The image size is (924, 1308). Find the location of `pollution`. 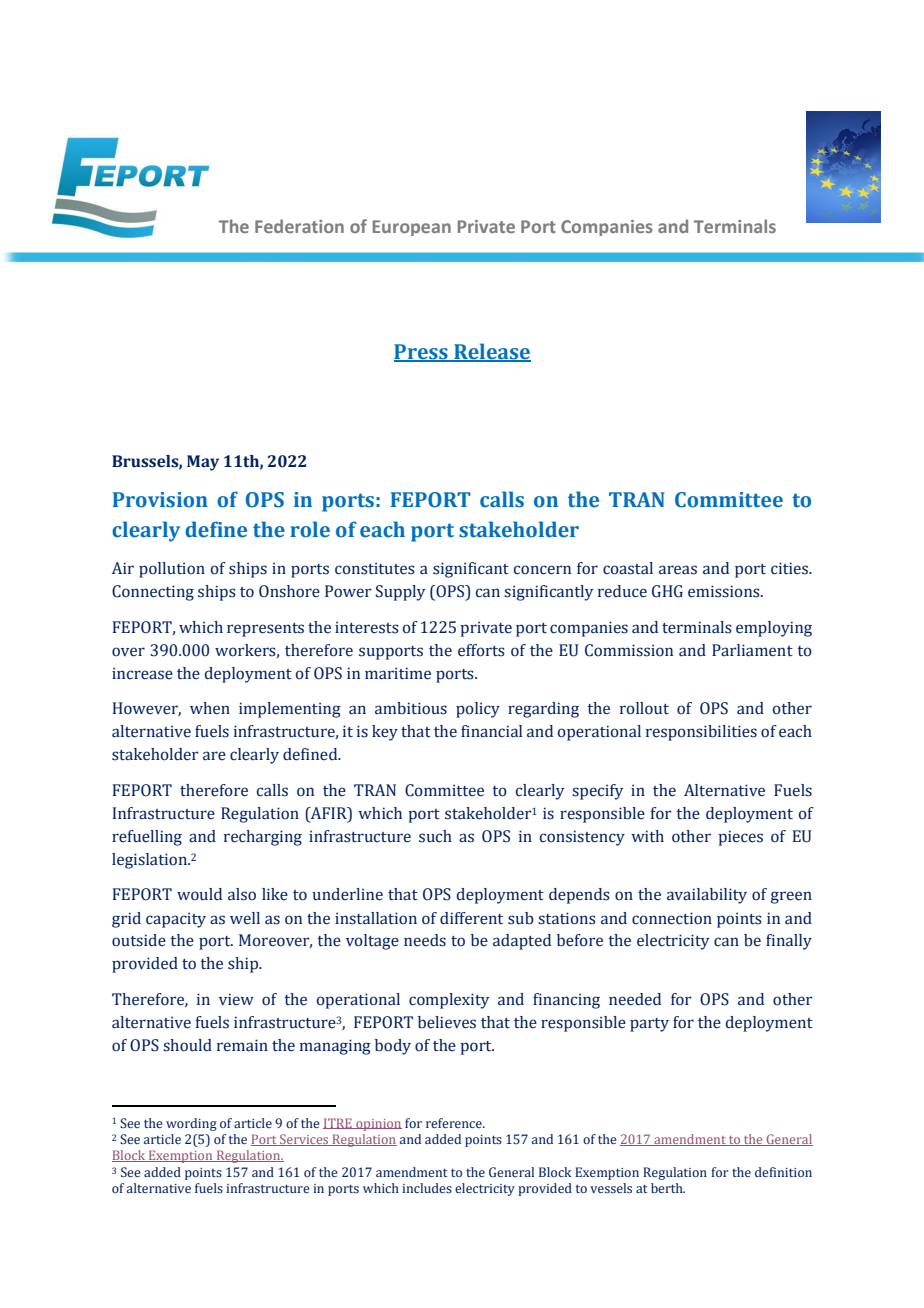

pollution is located at coordinates (172, 570).
